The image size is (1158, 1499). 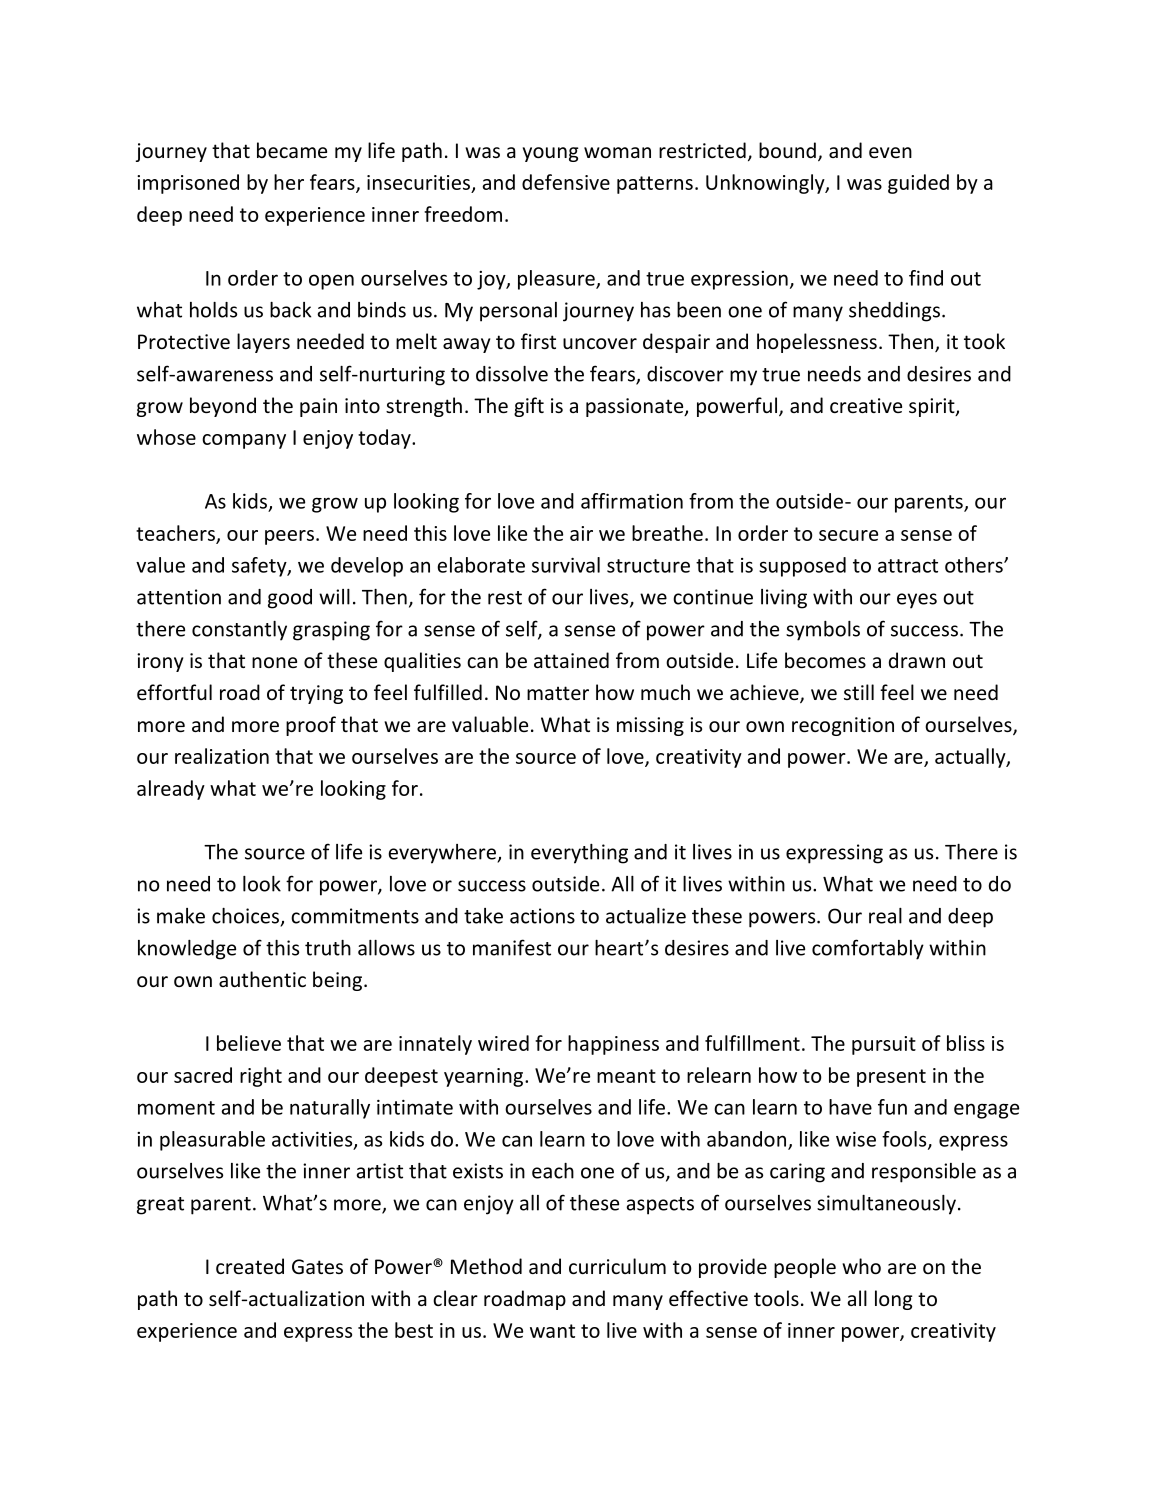 I want to click on became, so click(x=292, y=150).
